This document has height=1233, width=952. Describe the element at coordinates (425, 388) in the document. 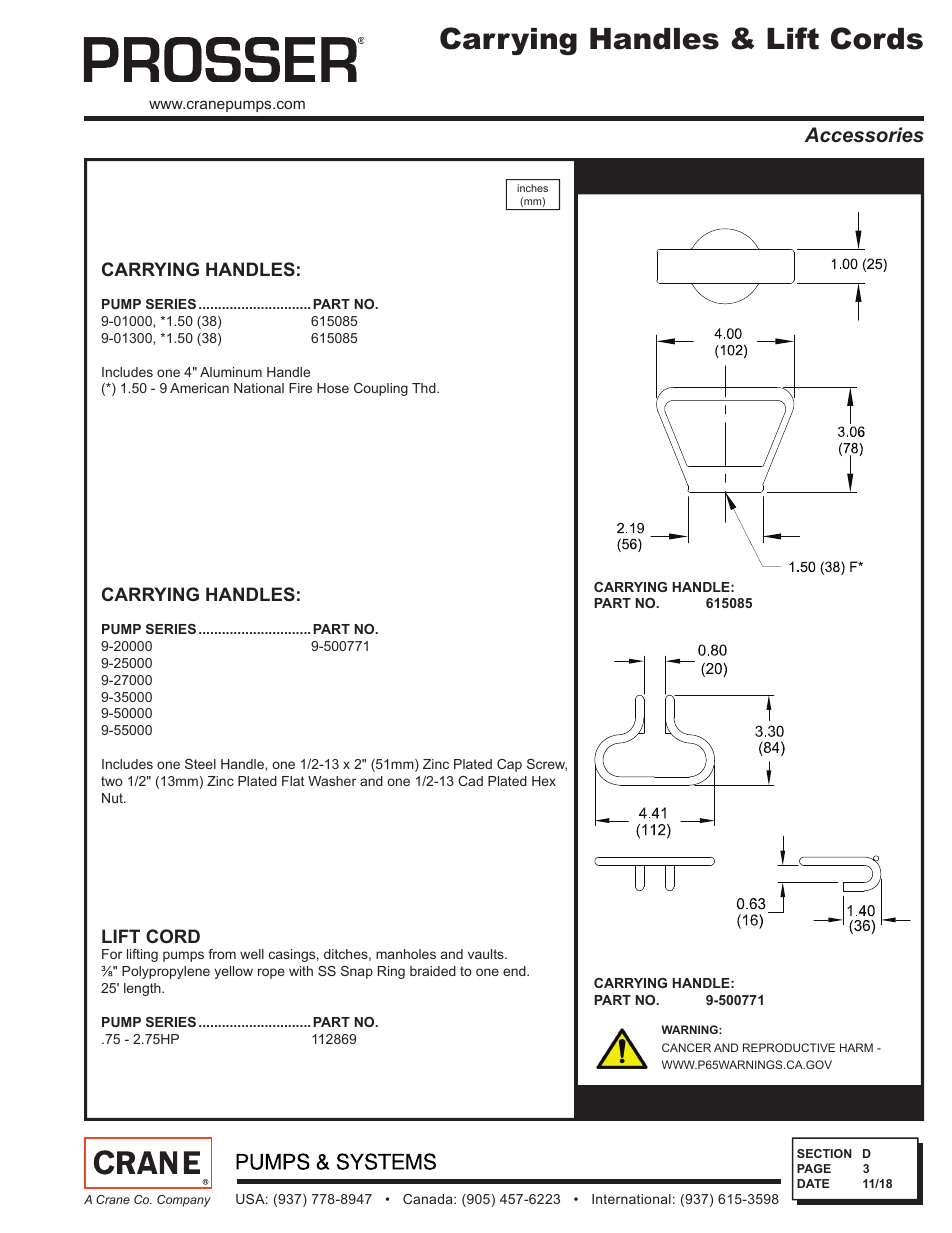

I see `Thd` at that location.
